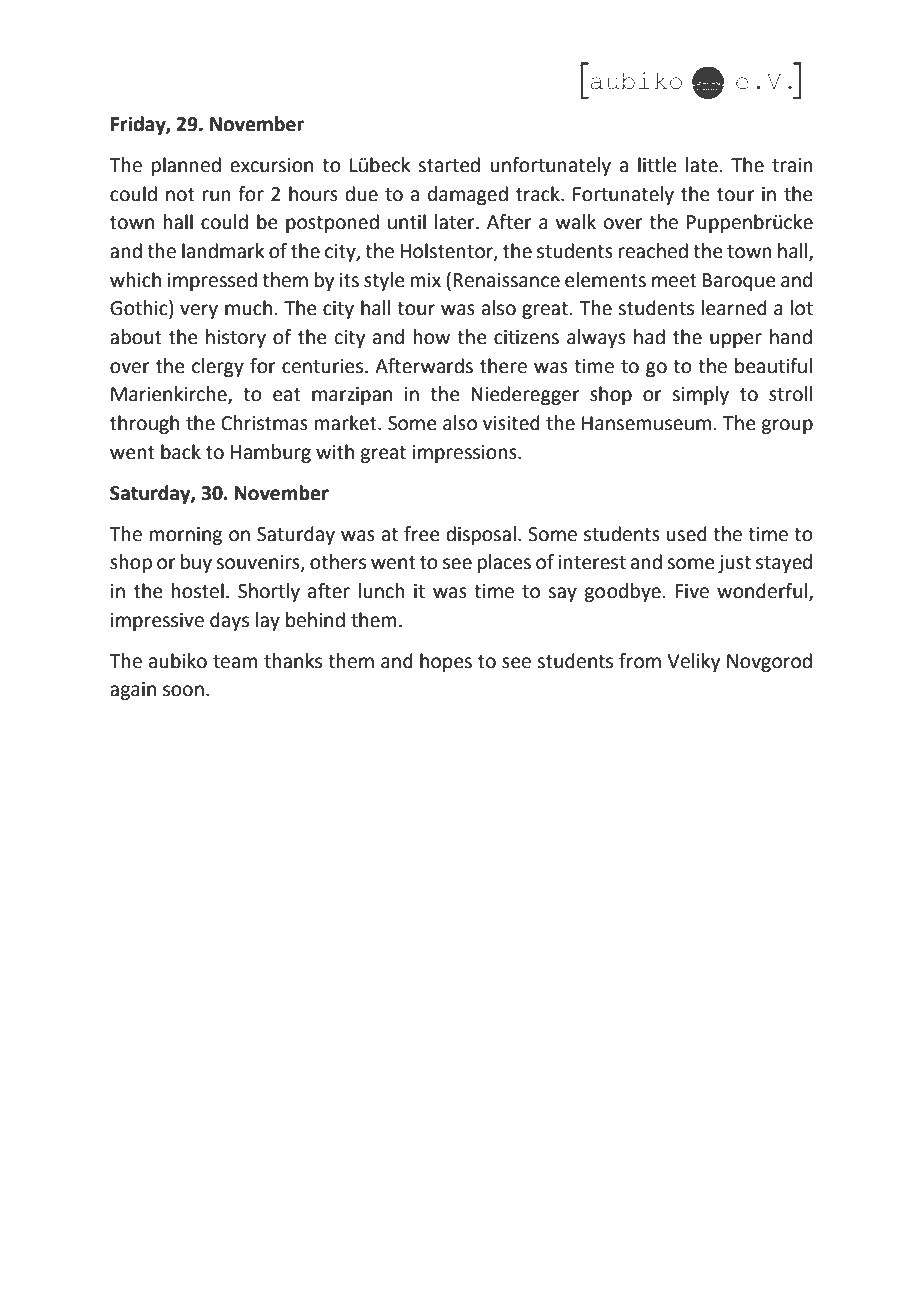  What do you see at coordinates (217, 196) in the screenshot?
I see `run` at bounding box center [217, 196].
